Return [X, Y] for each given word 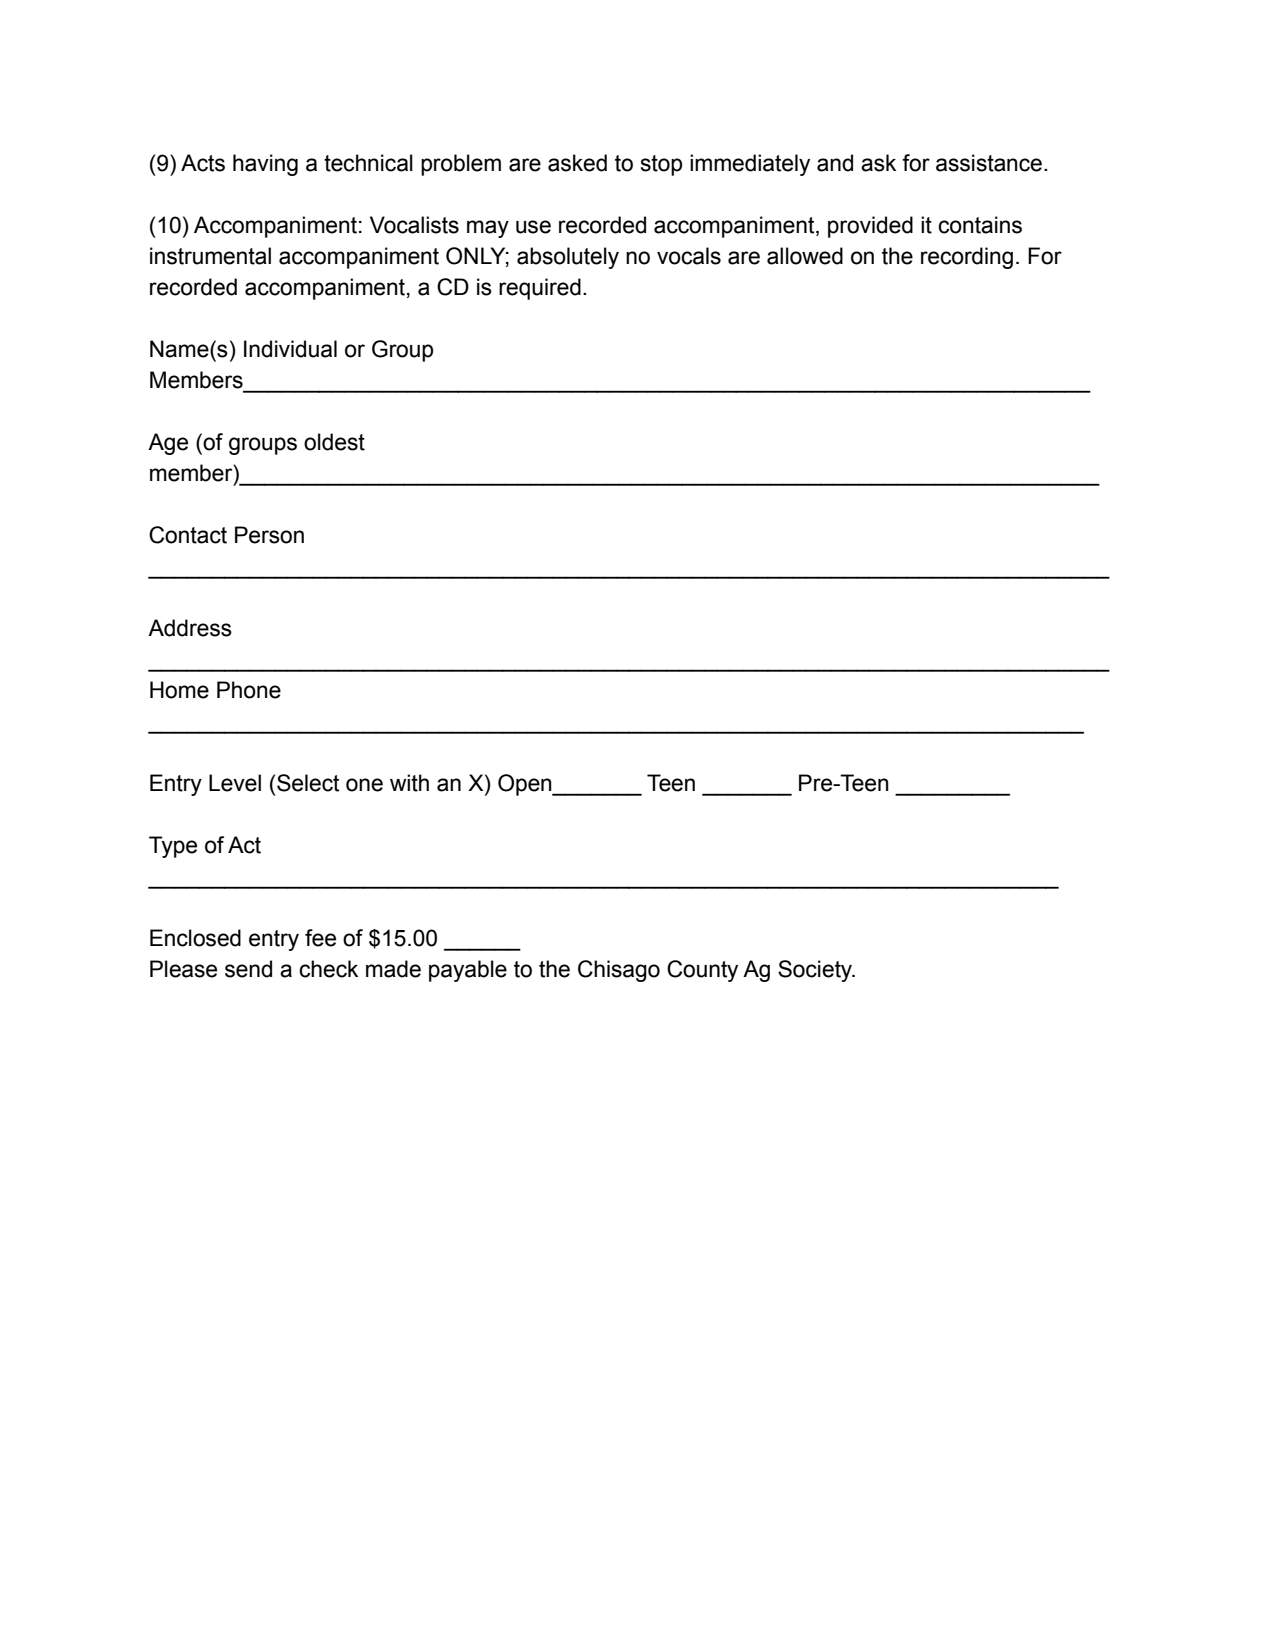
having [265, 165]
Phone [249, 690]
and [835, 163]
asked [577, 163]
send [248, 969]
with [409, 783]
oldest [334, 442]
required [540, 289]
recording [967, 258]
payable [468, 971]
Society [816, 971]
